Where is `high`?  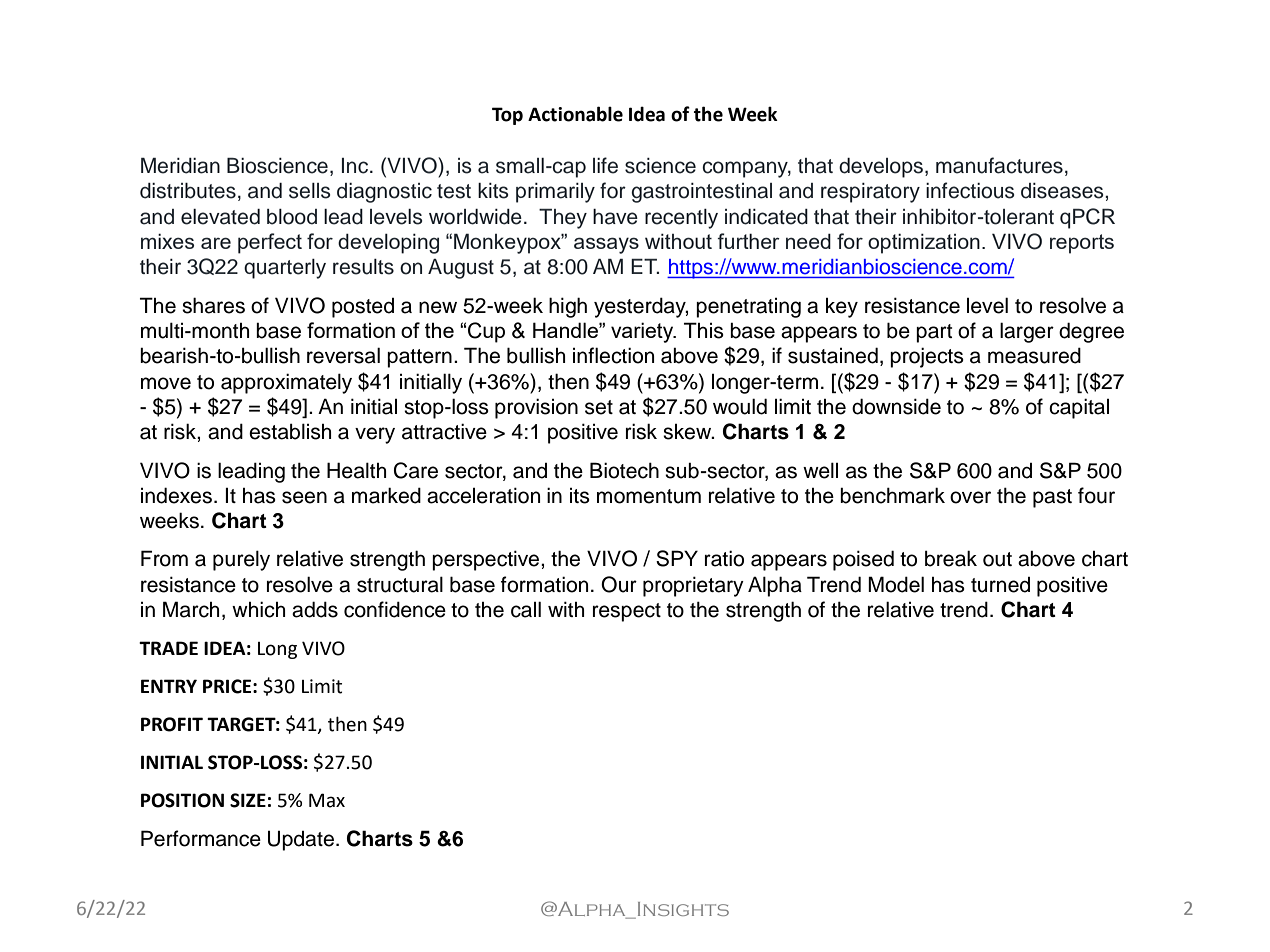 high is located at coordinates (568, 307).
